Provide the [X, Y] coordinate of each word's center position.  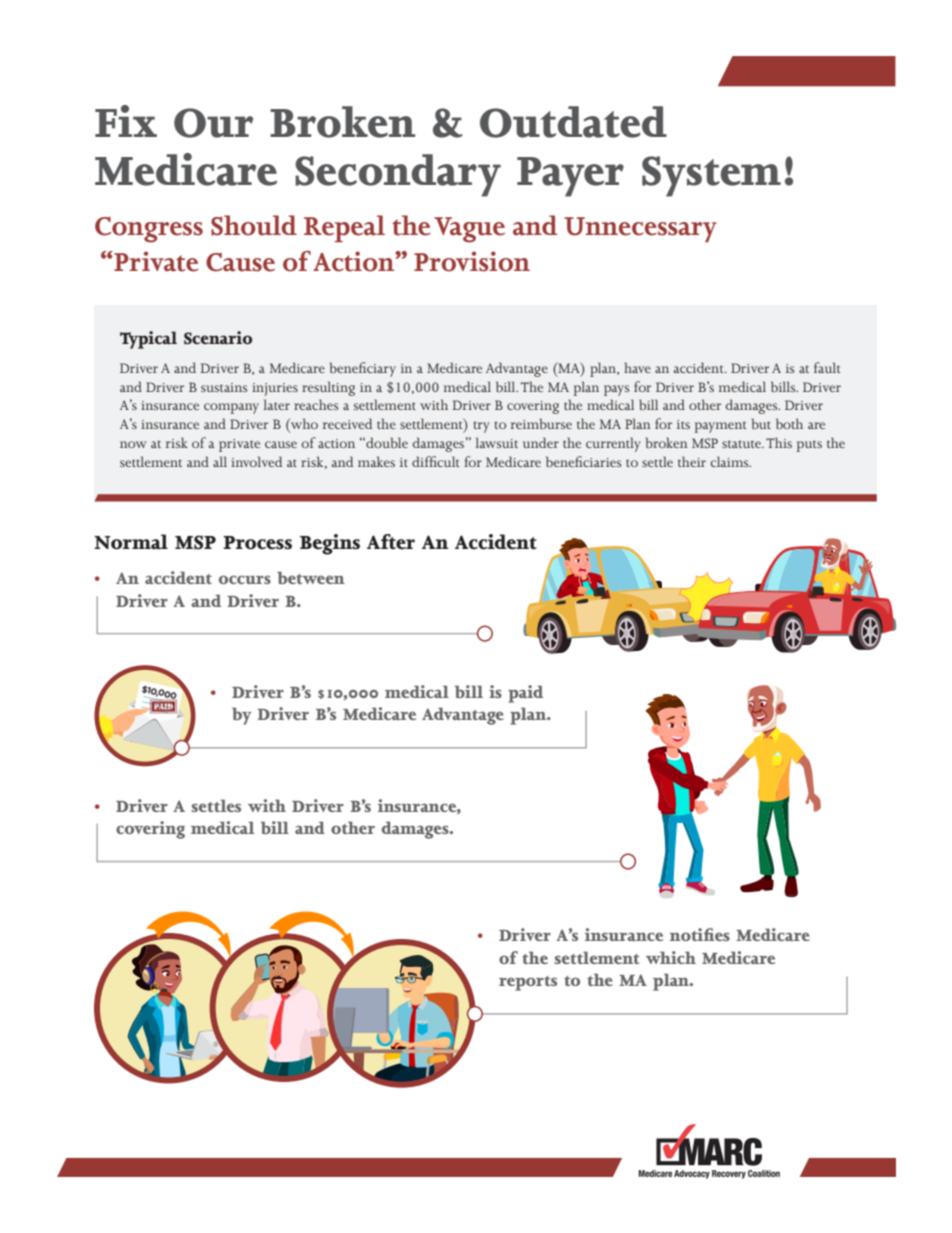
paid [525, 694]
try [482, 427]
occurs [245, 579]
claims [731, 461]
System [711, 176]
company [231, 408]
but [761, 423]
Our [214, 123]
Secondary [398, 175]
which [671, 957]
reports [528, 983]
